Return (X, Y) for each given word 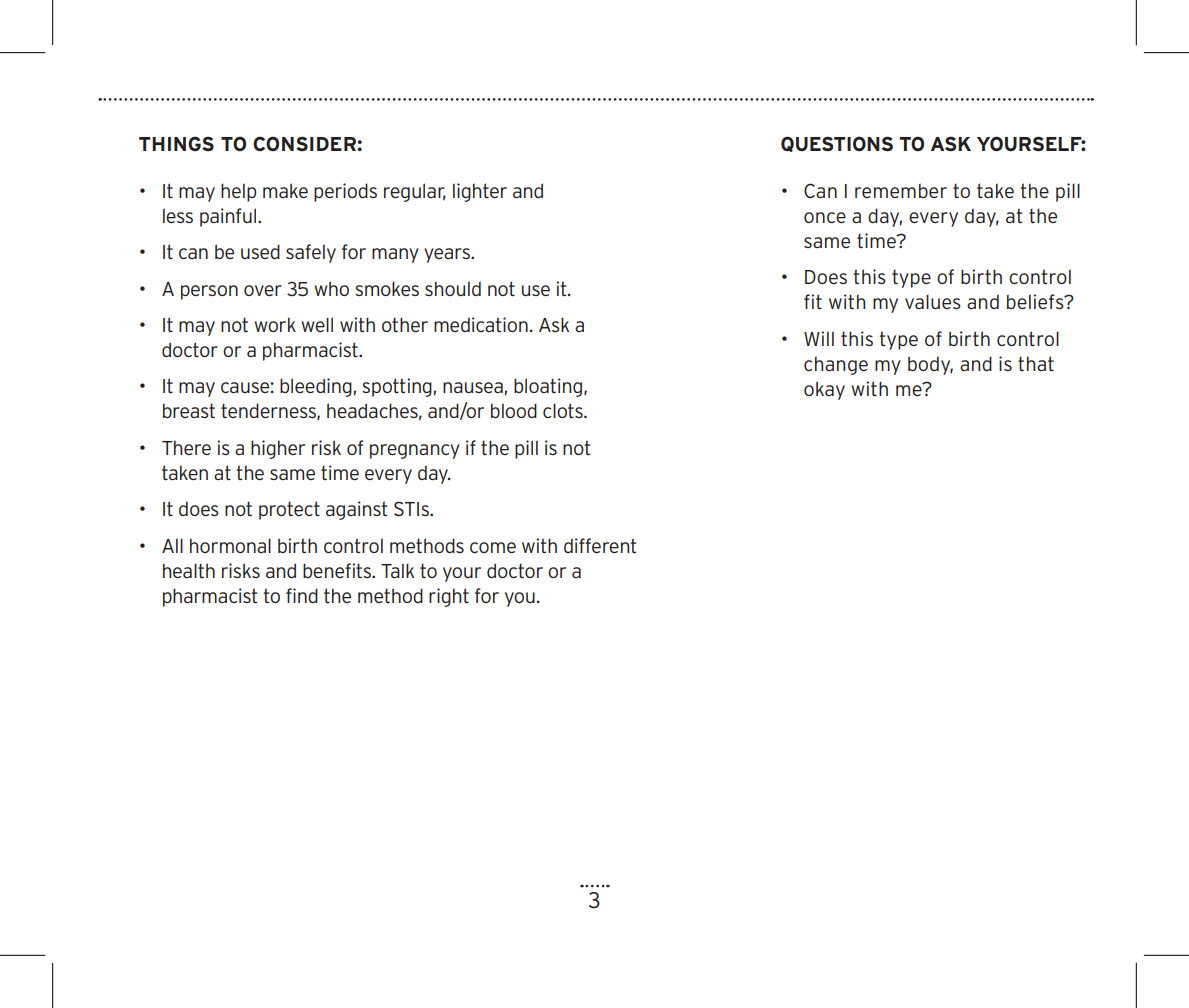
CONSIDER (304, 143)
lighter (480, 192)
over (263, 290)
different (600, 545)
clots (564, 410)
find (302, 595)
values (933, 301)
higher (278, 449)
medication (481, 324)
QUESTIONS (837, 144)
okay (824, 390)
